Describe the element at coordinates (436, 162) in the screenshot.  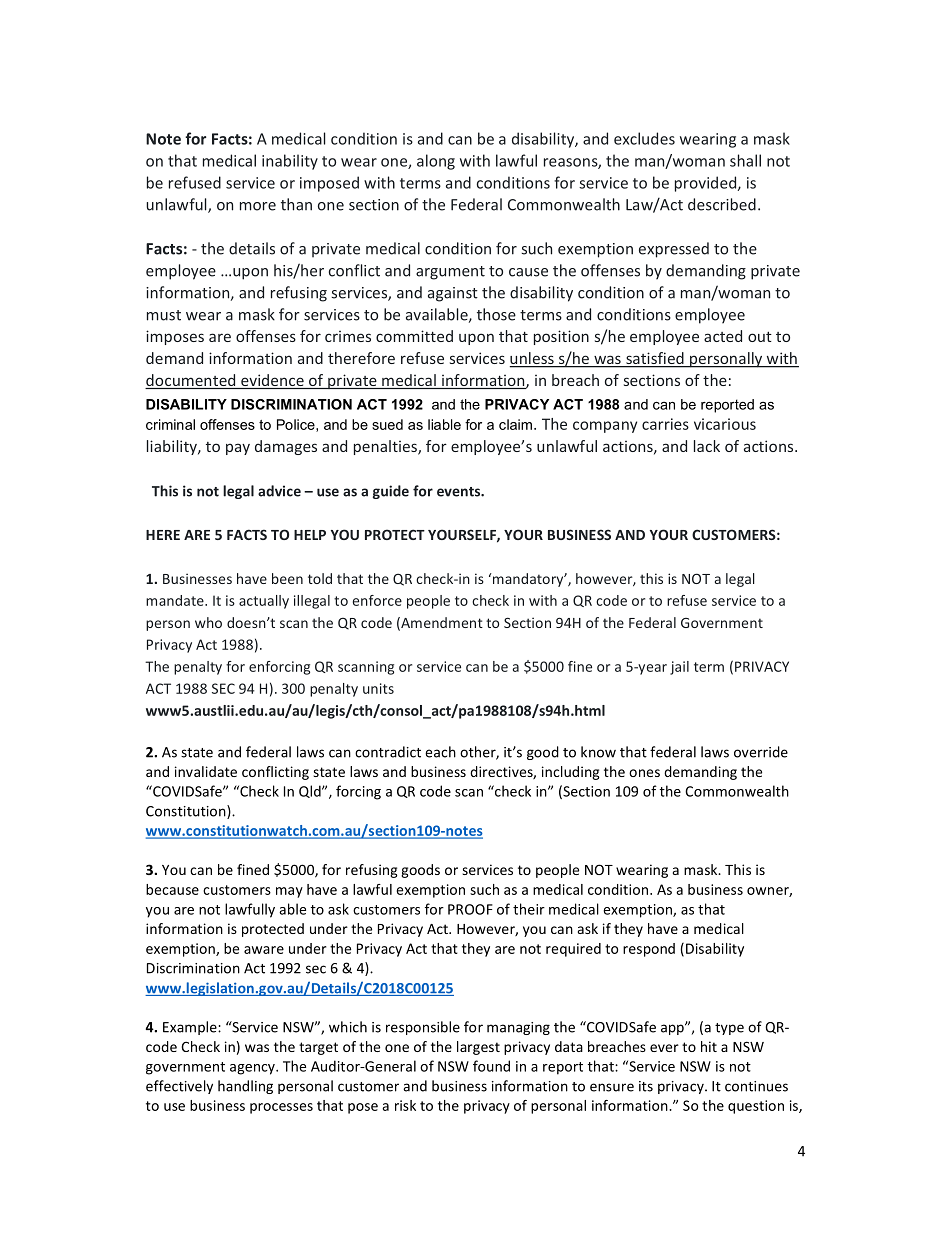
I see `along` at that location.
